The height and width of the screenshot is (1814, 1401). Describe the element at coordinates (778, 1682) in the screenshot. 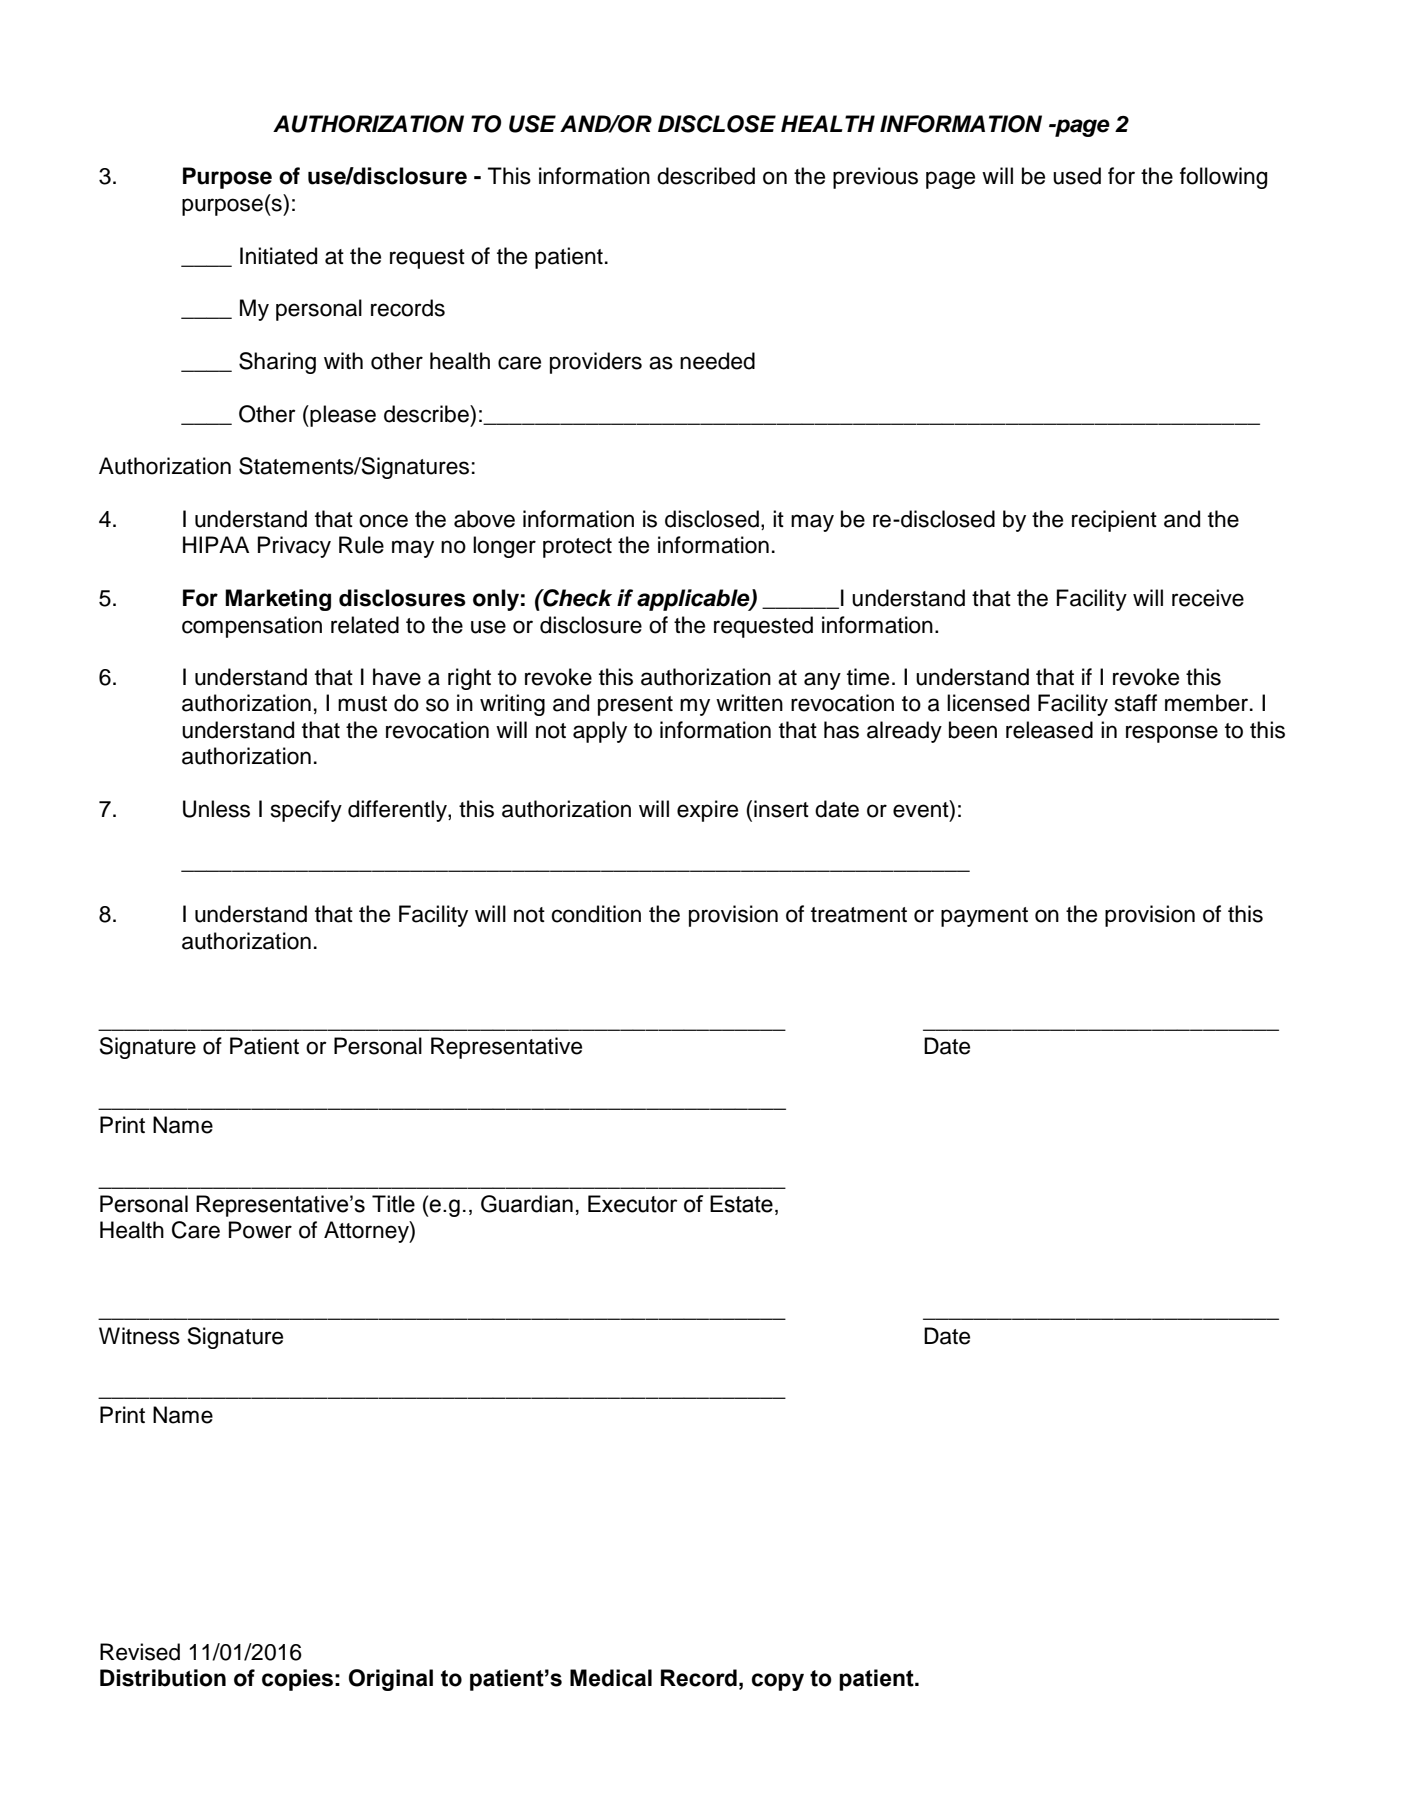

I see `copy` at that location.
